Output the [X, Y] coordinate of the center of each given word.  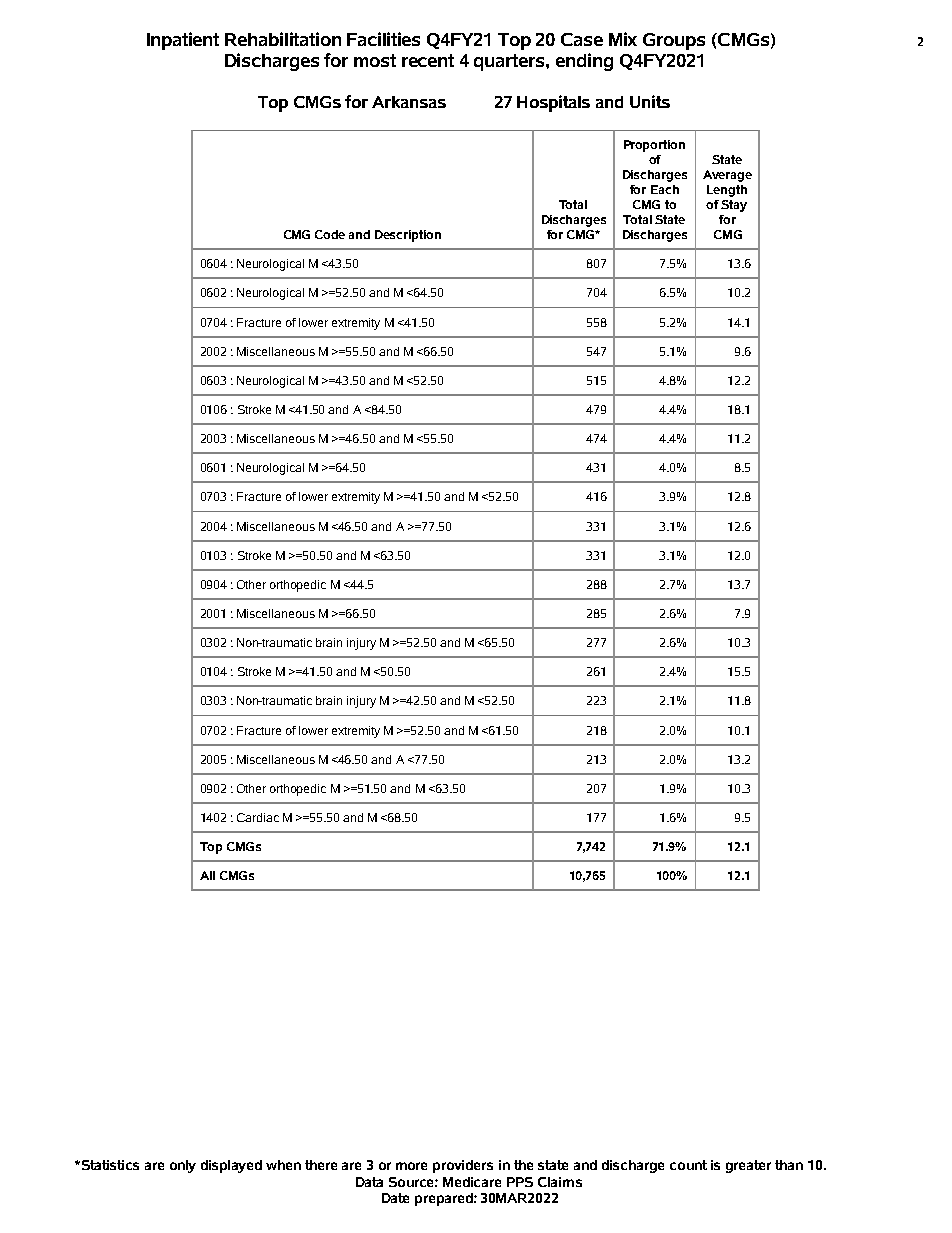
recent [428, 60]
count [688, 1165]
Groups [674, 41]
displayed [231, 1166]
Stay [734, 206]
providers [463, 1166]
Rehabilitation [283, 39]
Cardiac [258, 817]
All [207, 875]
